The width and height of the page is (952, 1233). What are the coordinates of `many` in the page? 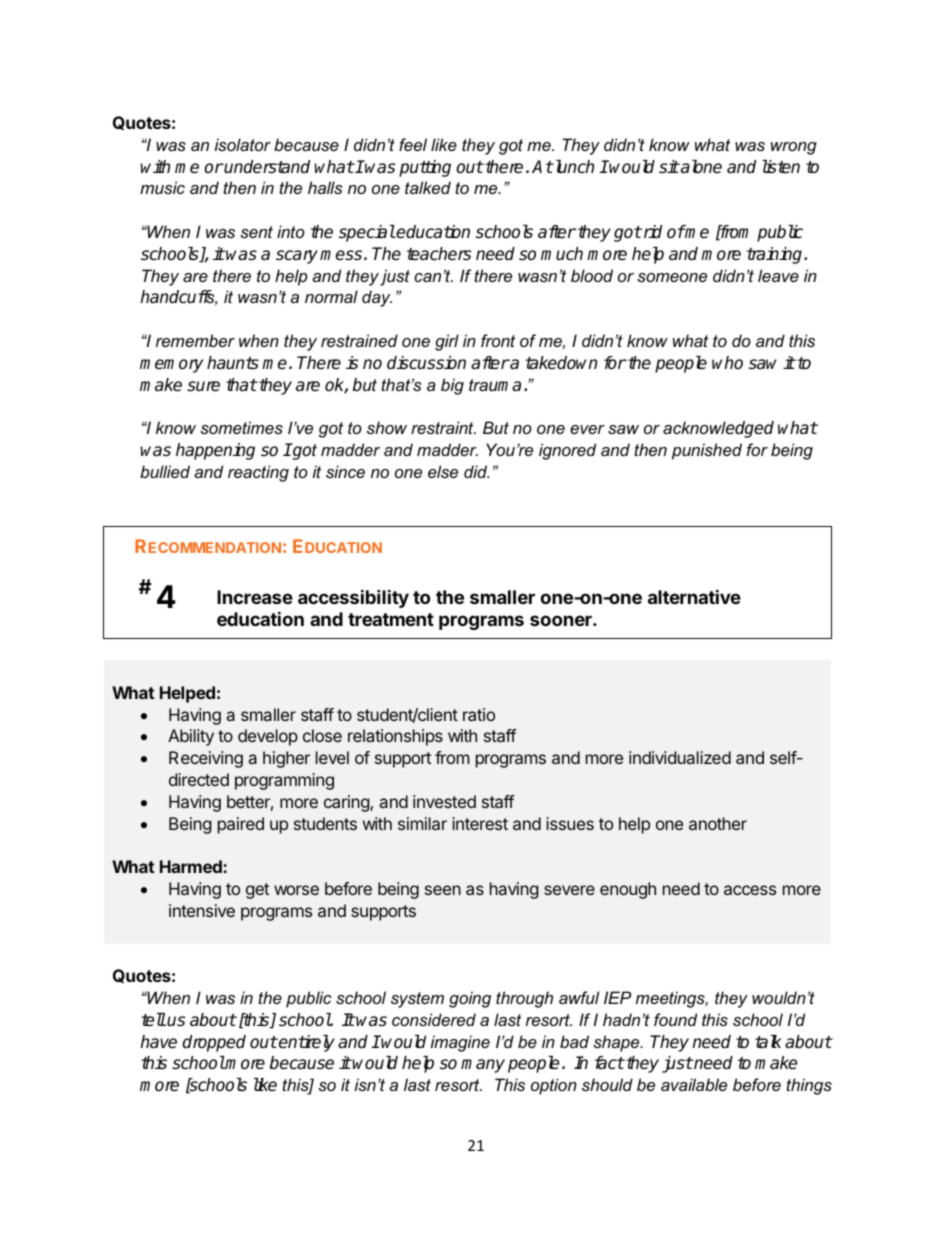 It's located at (483, 1066).
